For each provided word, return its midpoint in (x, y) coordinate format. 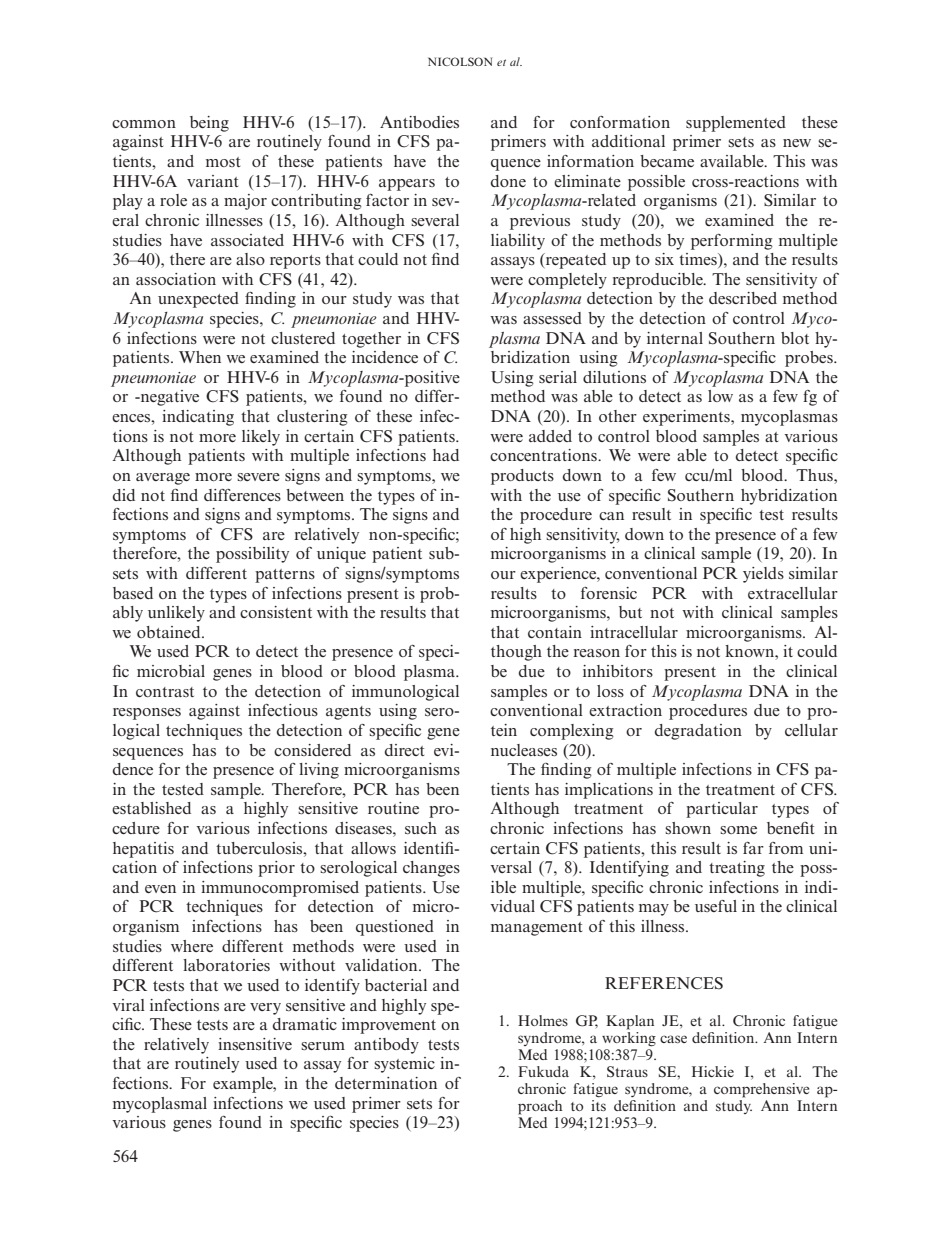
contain (555, 632)
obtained (170, 632)
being (209, 124)
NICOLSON (460, 61)
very (265, 1009)
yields (763, 575)
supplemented (736, 124)
